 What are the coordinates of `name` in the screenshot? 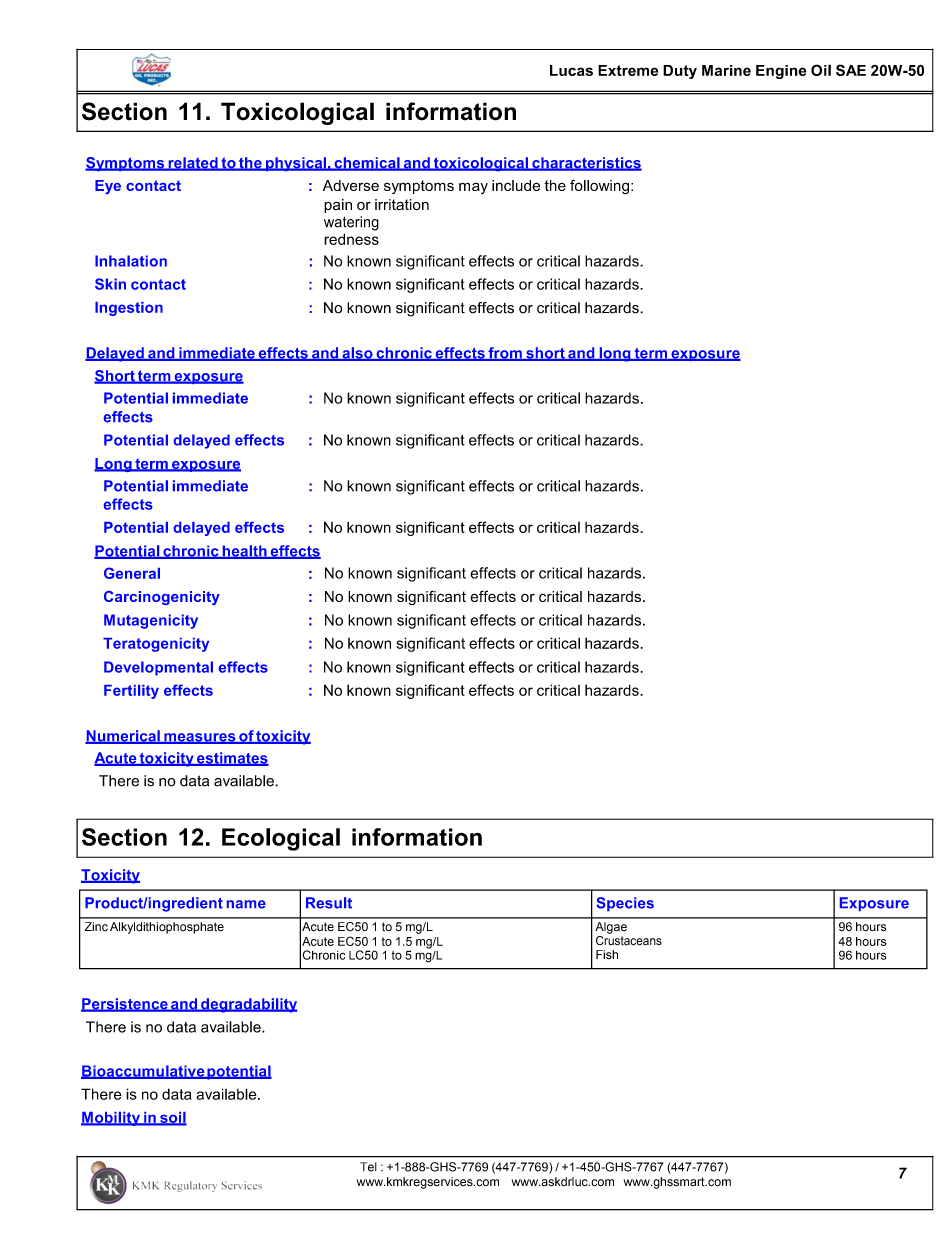 It's located at (246, 904).
